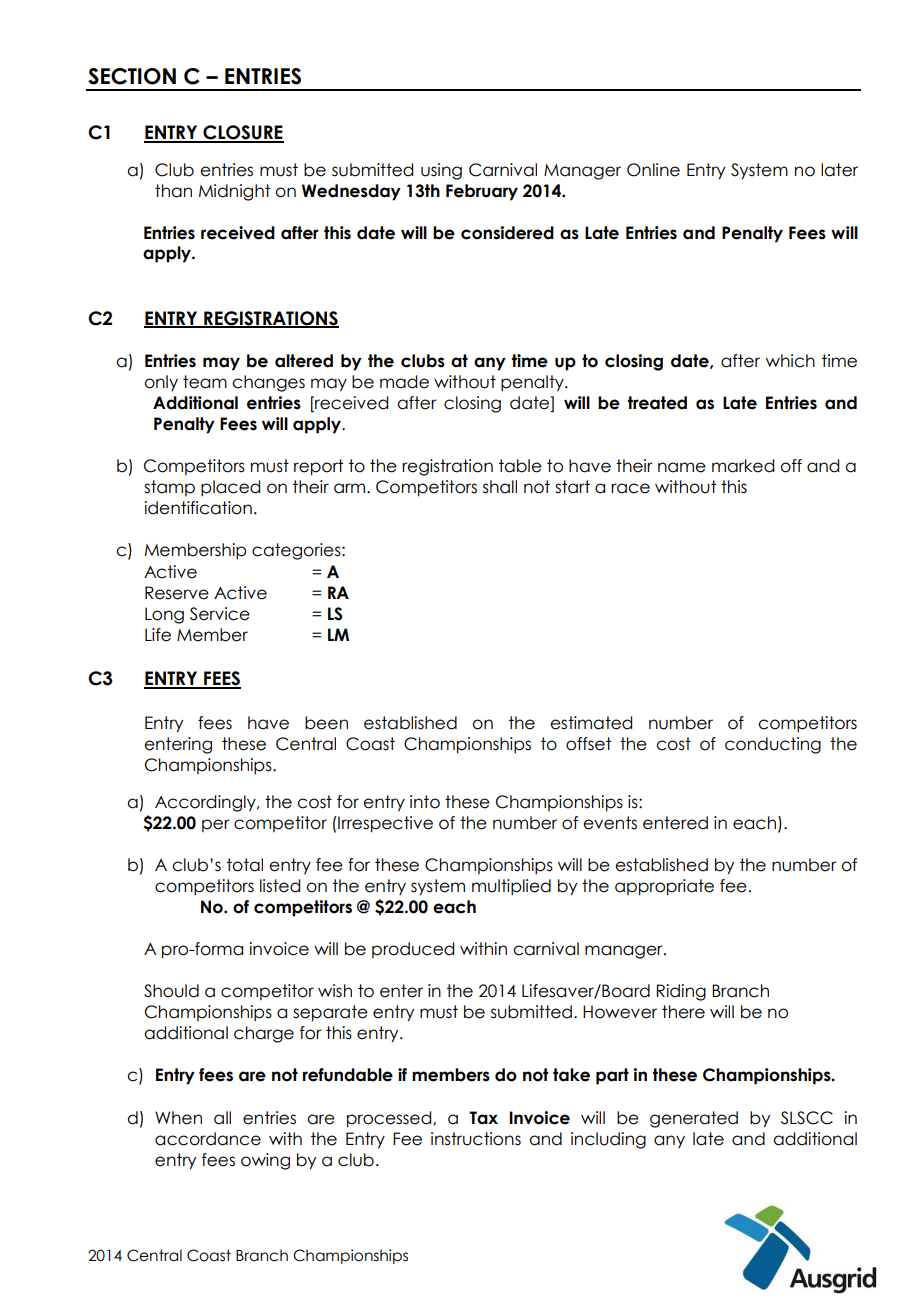 This document has height=1308, width=924. I want to click on multiplied, so click(511, 887).
